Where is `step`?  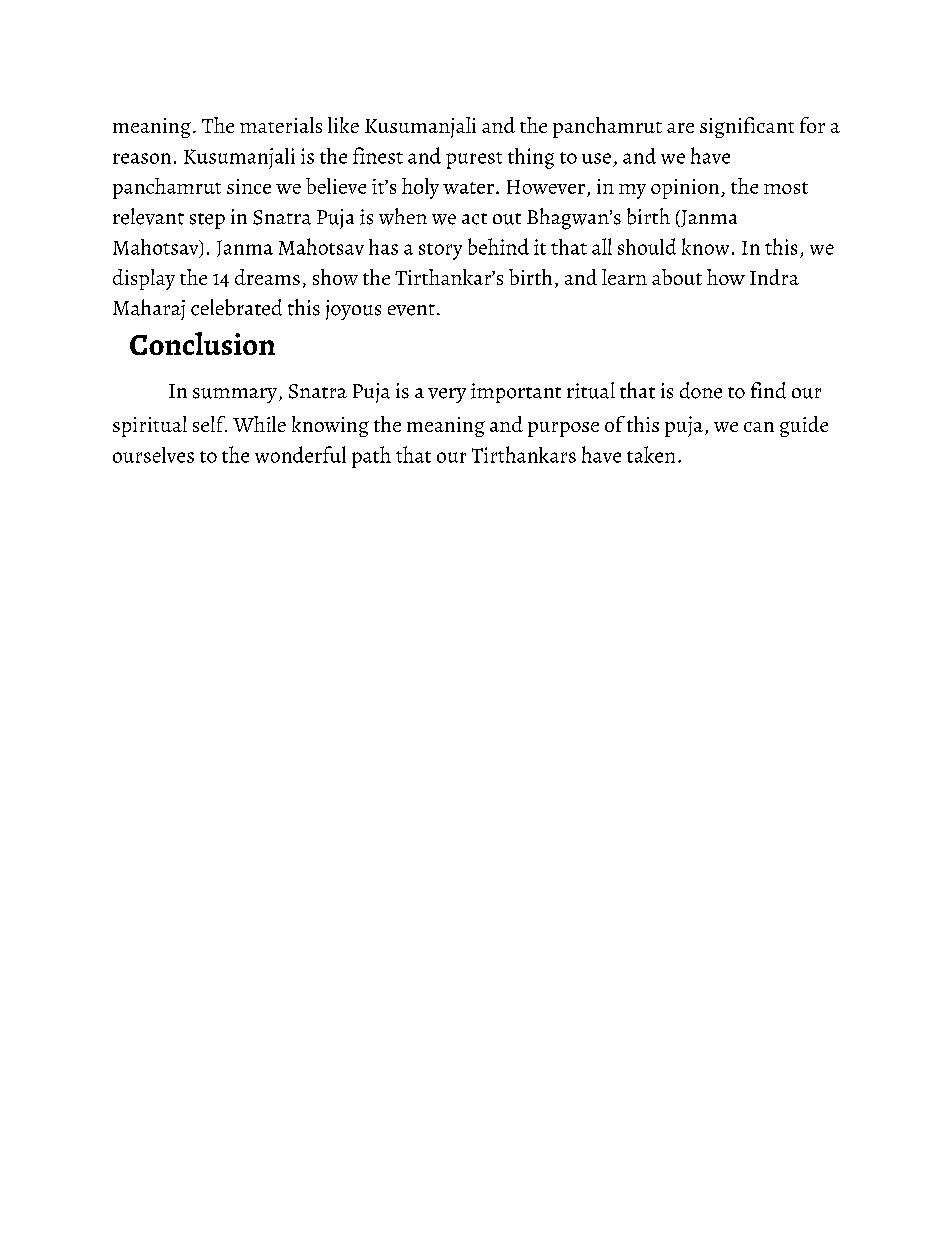 step is located at coordinates (207, 221).
